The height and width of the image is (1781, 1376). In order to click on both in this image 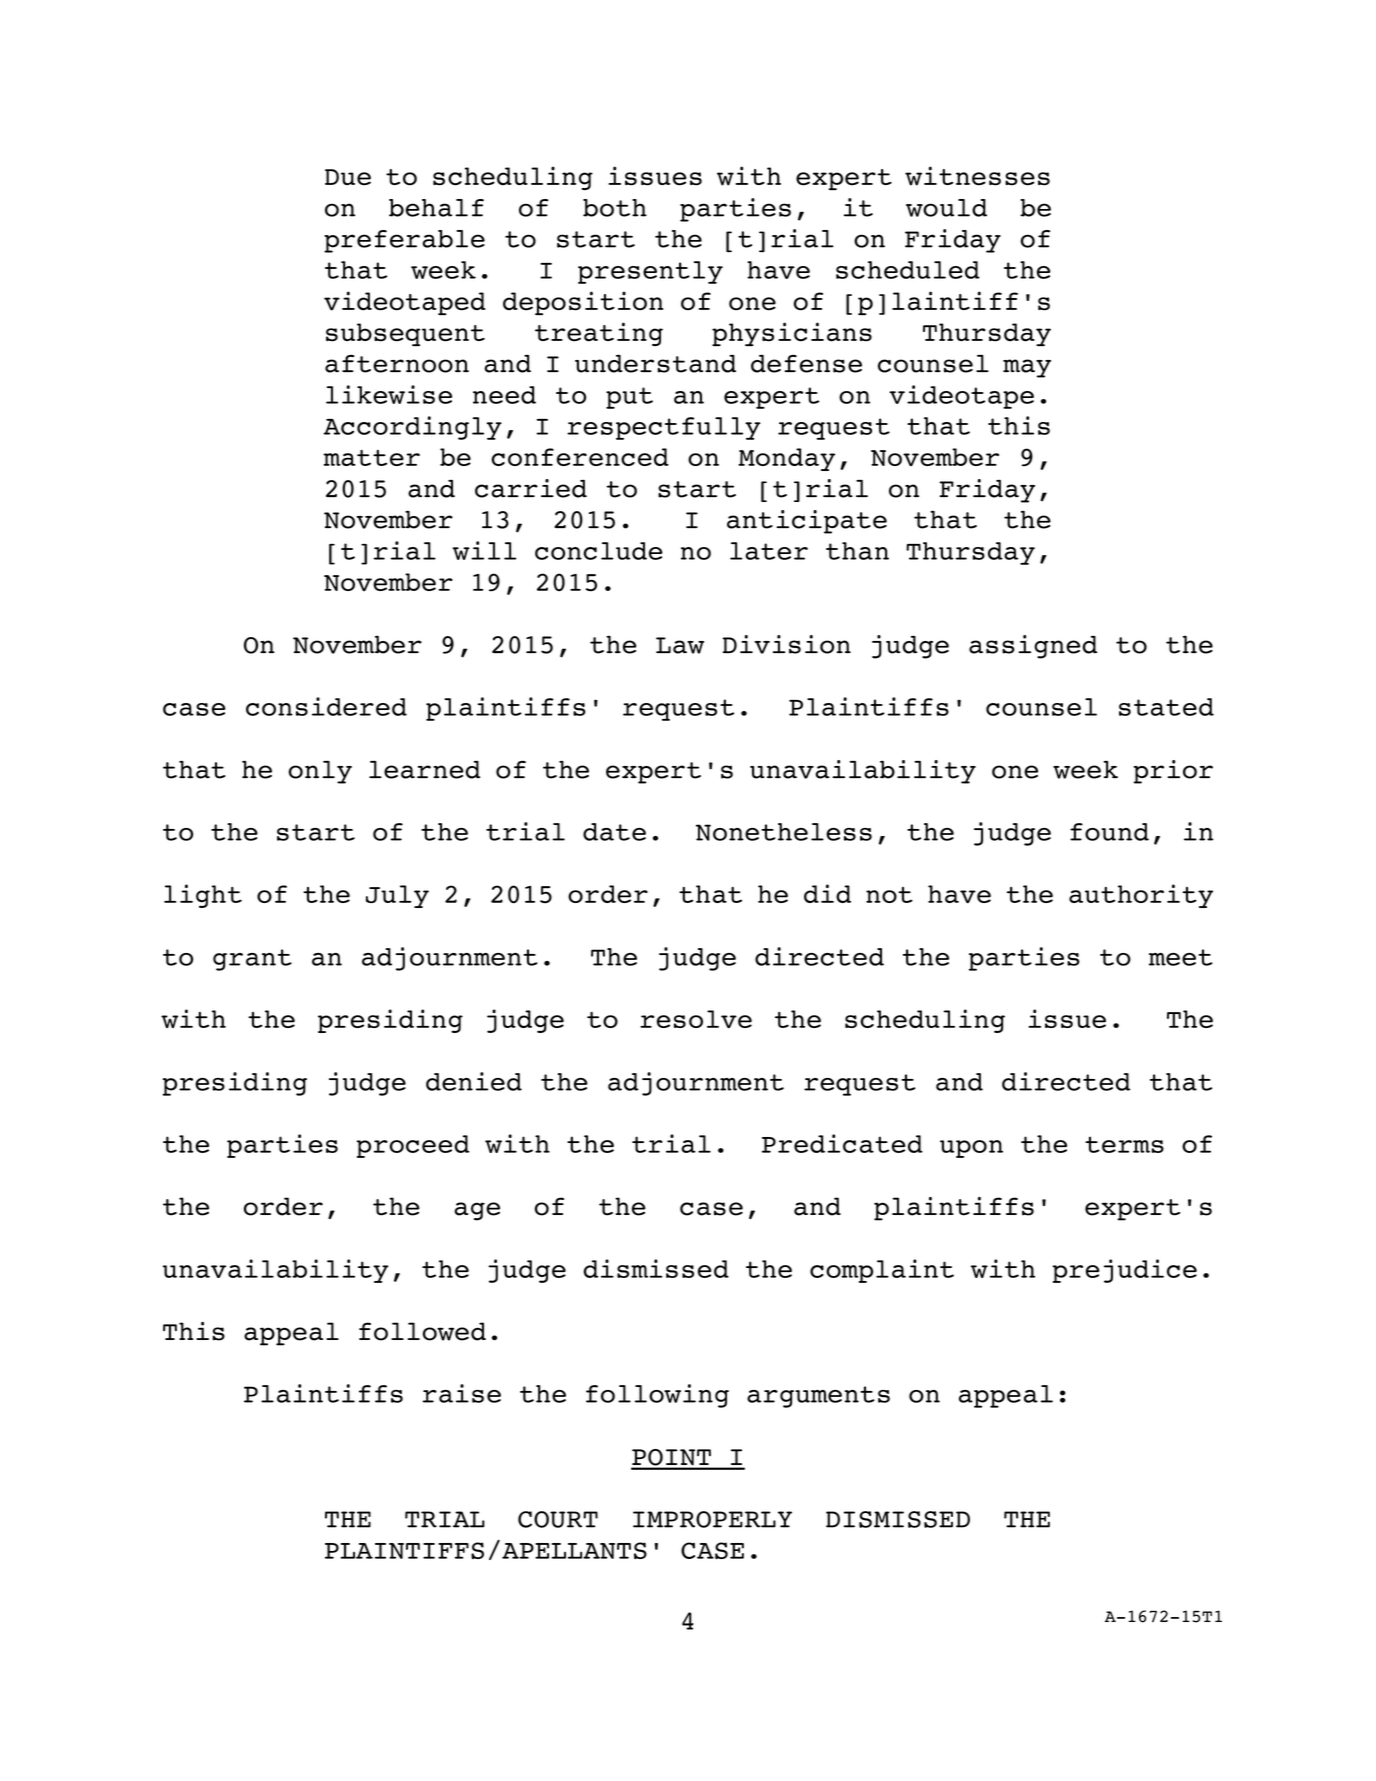, I will do `click(615, 208)`.
